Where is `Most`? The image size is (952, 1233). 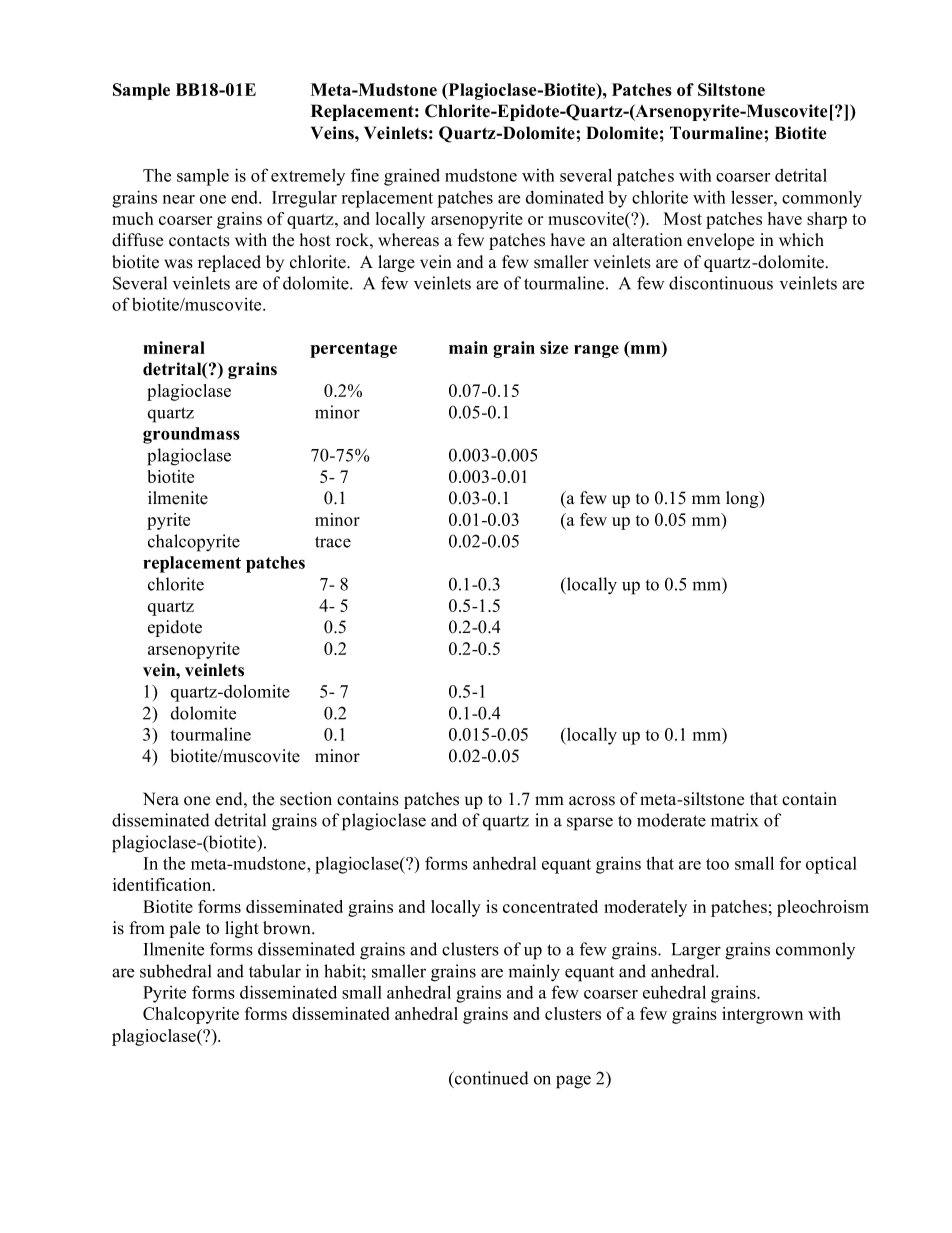 Most is located at coordinates (682, 218).
